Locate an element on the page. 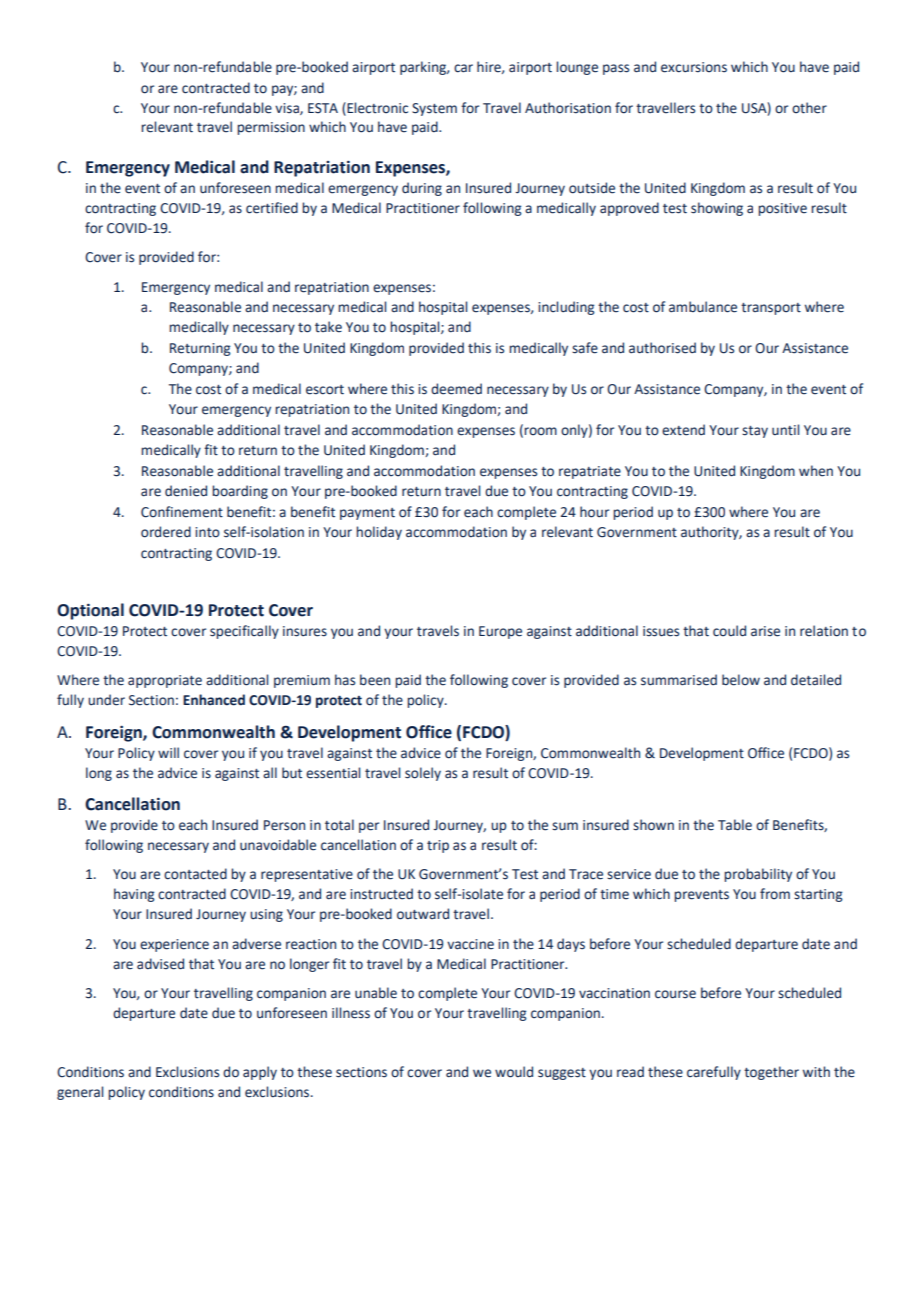 This document has width=924, height=1307. below is located at coordinates (741, 680).
